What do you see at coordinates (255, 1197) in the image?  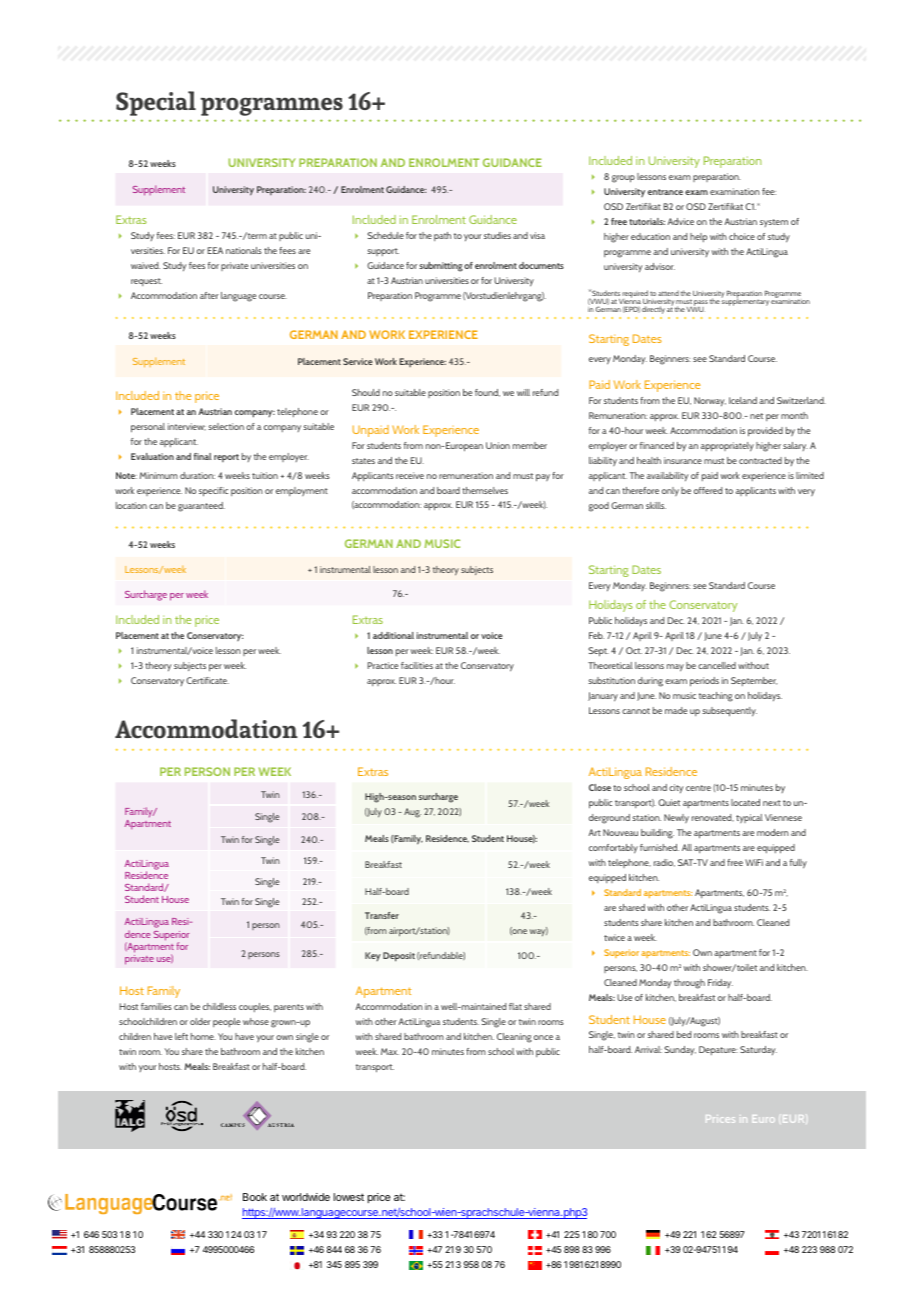 I see `Book` at bounding box center [255, 1197].
